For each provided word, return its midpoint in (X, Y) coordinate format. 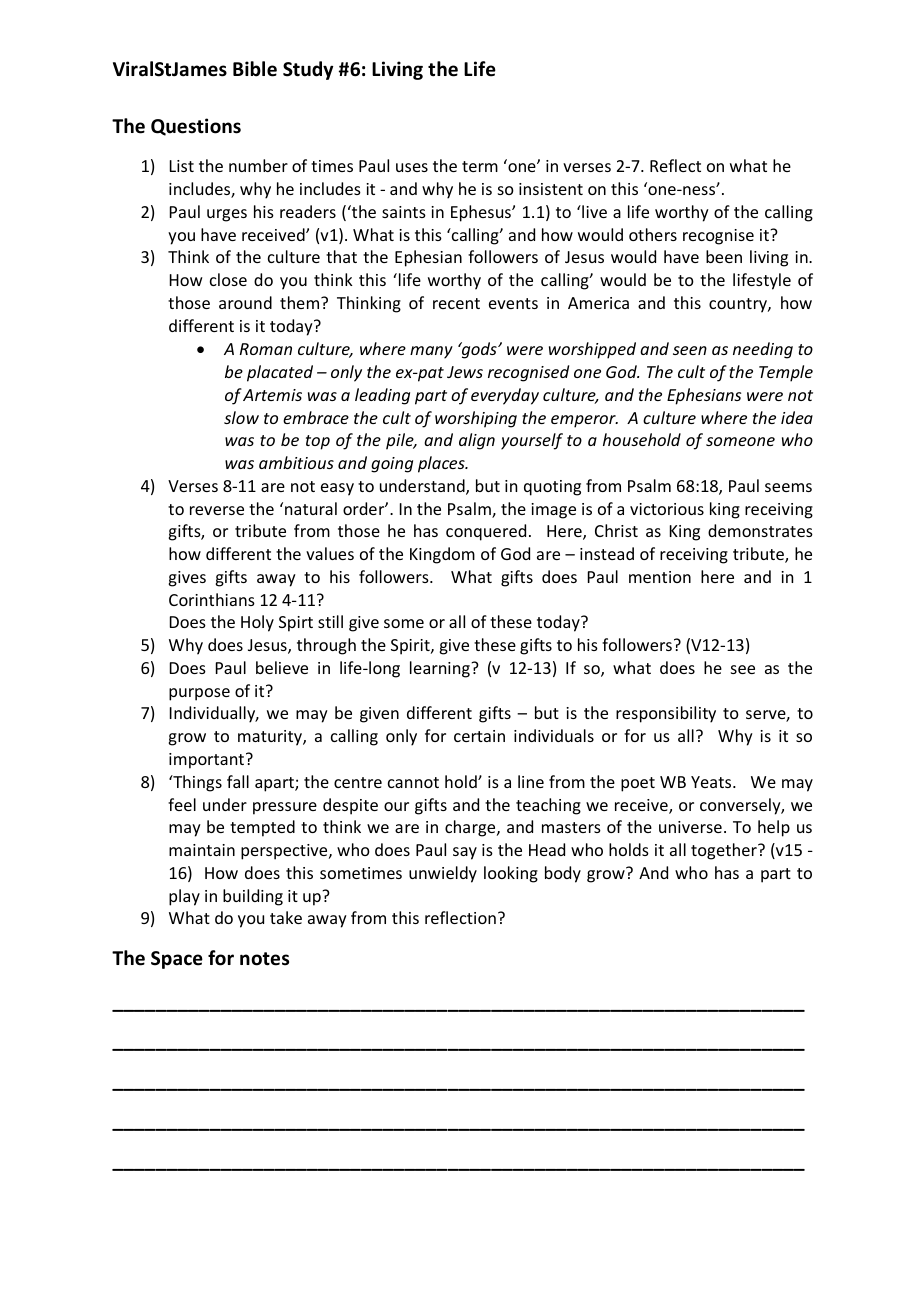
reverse (217, 510)
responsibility (666, 714)
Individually (214, 714)
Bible (255, 69)
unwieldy (443, 874)
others (653, 234)
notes (264, 959)
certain (479, 736)
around (245, 302)
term (480, 166)
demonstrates (760, 530)
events (513, 303)
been (724, 256)
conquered (486, 532)
